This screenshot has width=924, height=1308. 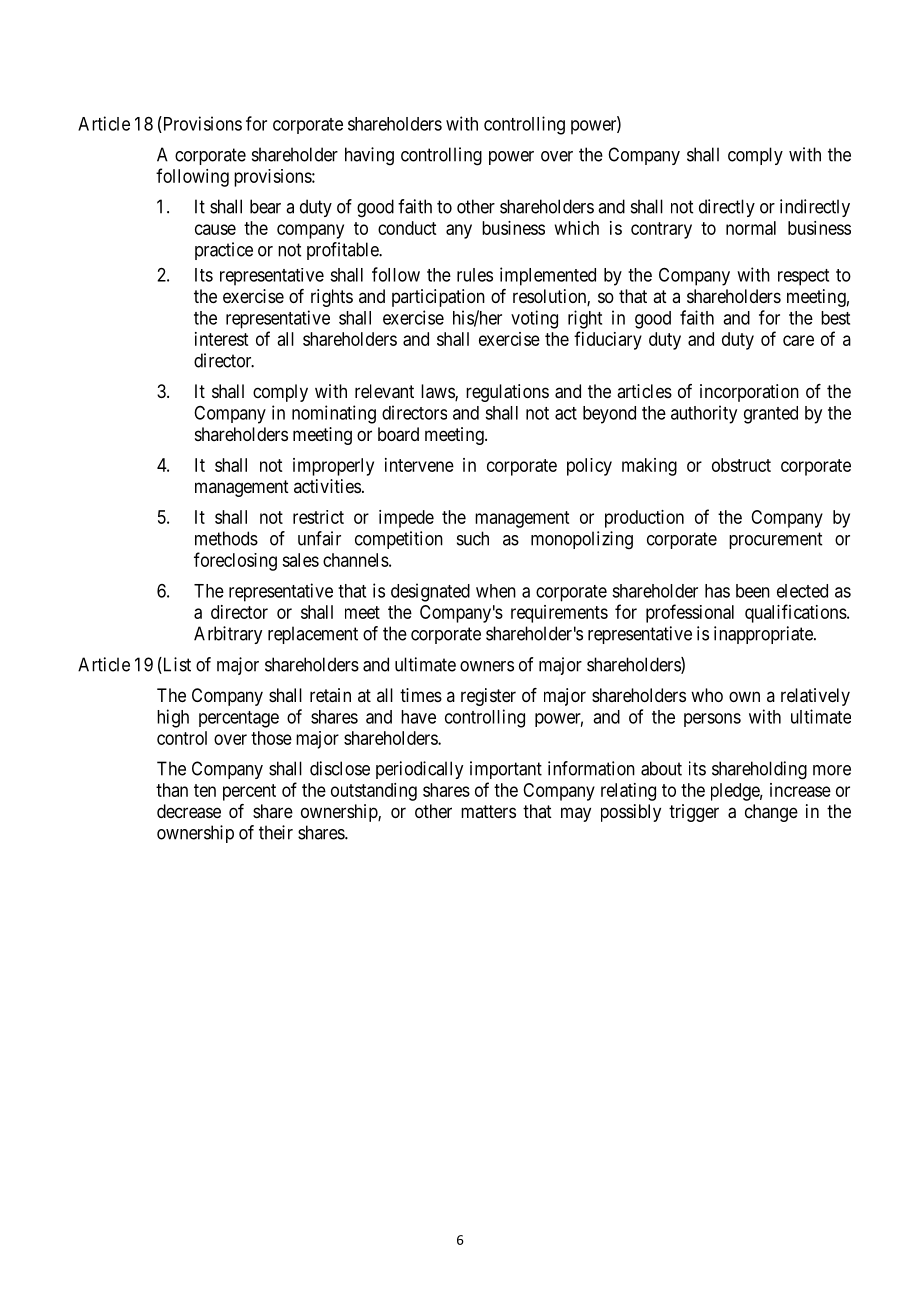 What do you see at coordinates (221, 339) in the screenshot?
I see `interest` at bounding box center [221, 339].
